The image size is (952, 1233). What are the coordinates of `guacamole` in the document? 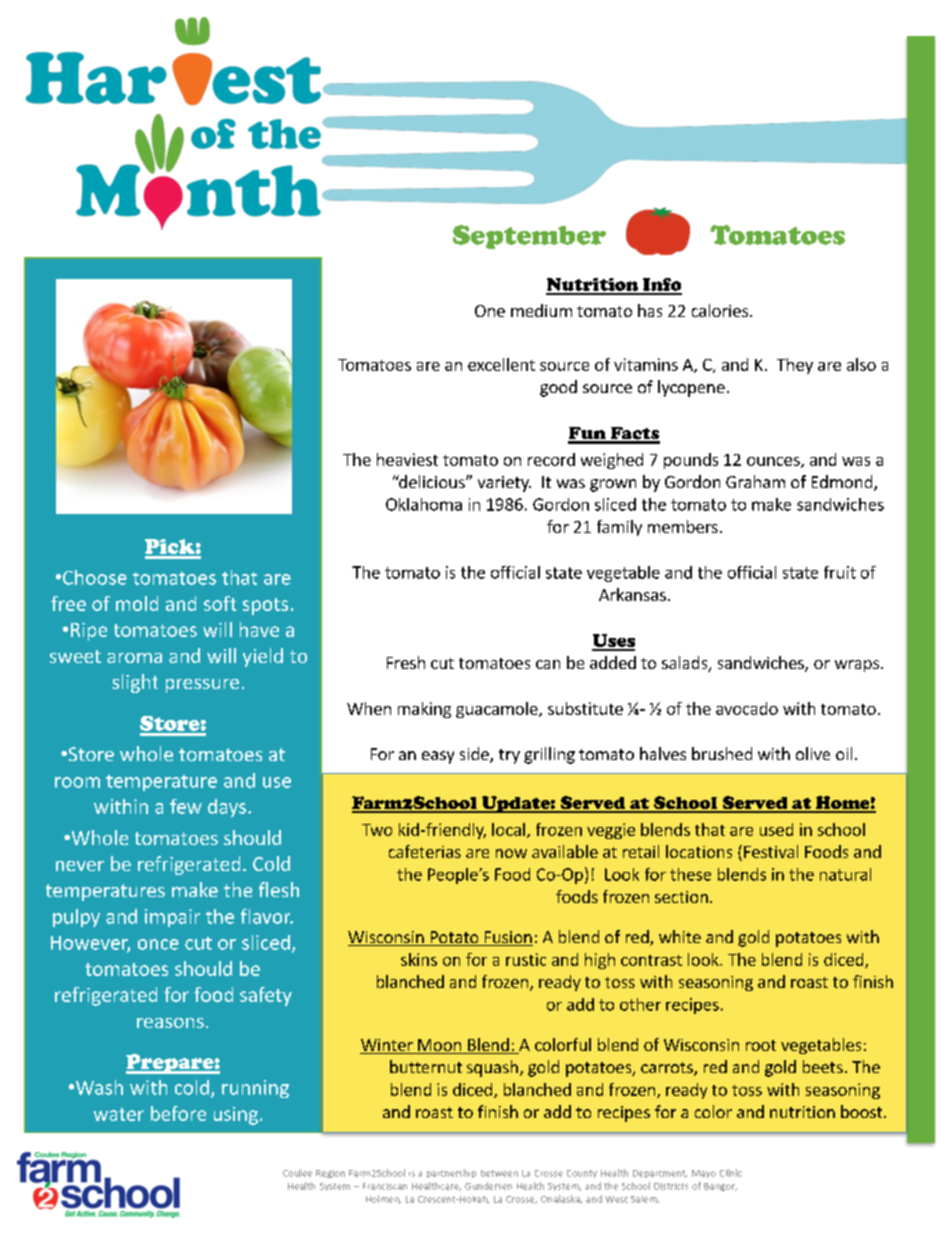 It's located at (498, 710).
